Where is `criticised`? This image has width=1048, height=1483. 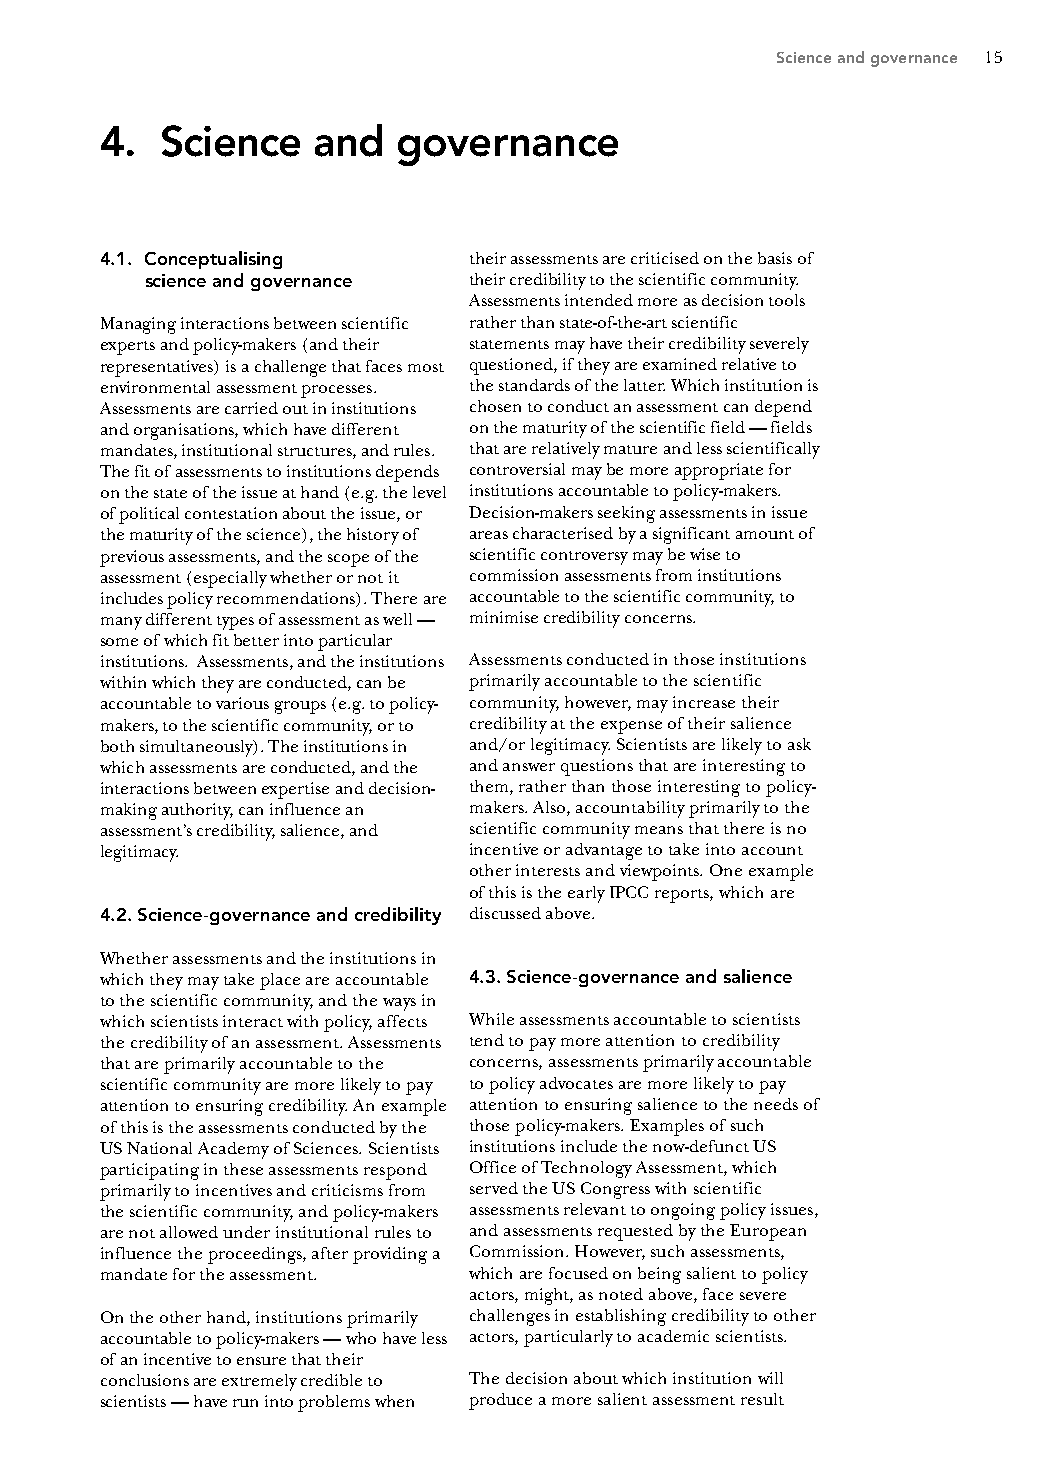 criticised is located at coordinates (665, 258).
